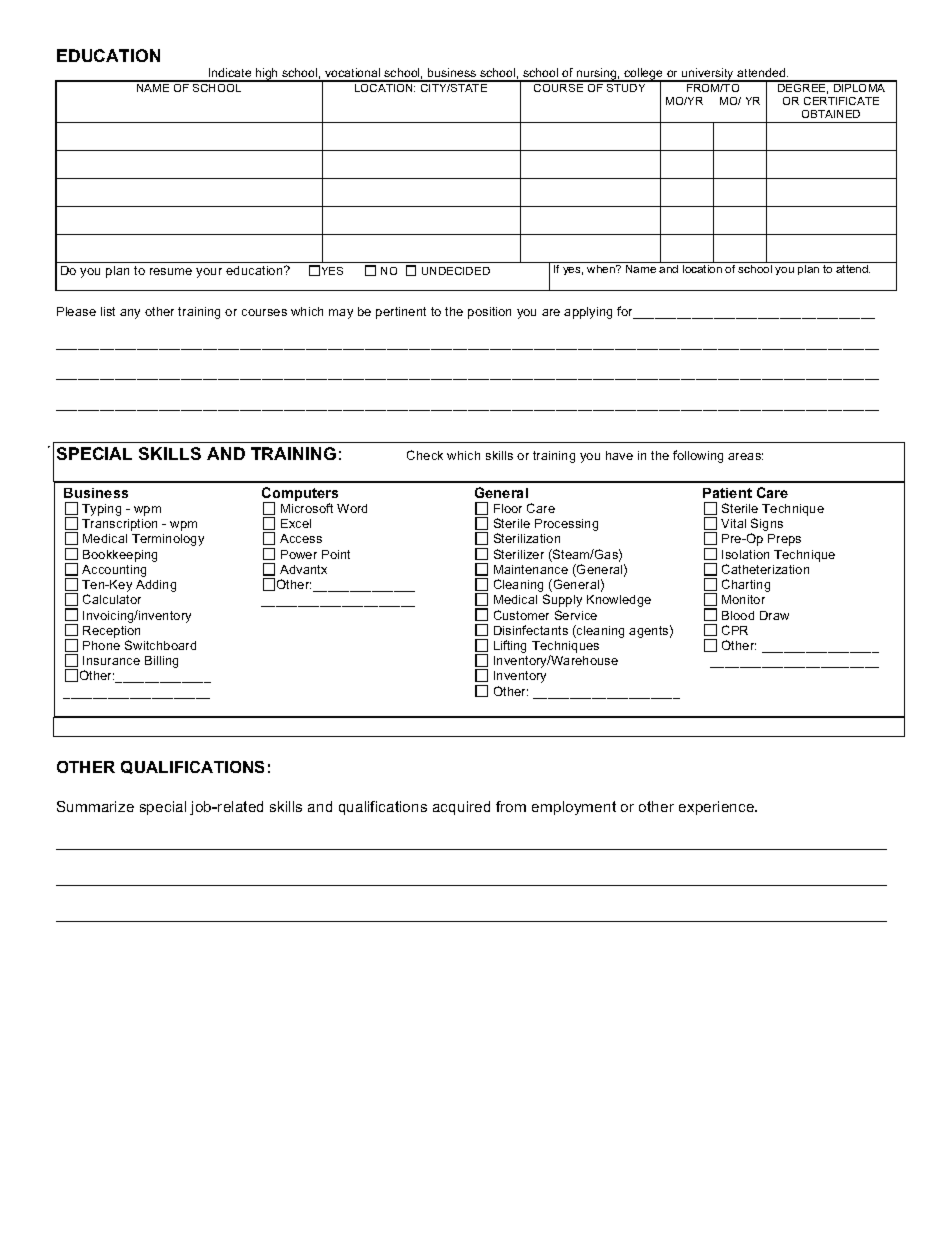 The height and width of the screenshot is (1233, 952). What do you see at coordinates (101, 510) in the screenshot?
I see `Typing` at bounding box center [101, 510].
